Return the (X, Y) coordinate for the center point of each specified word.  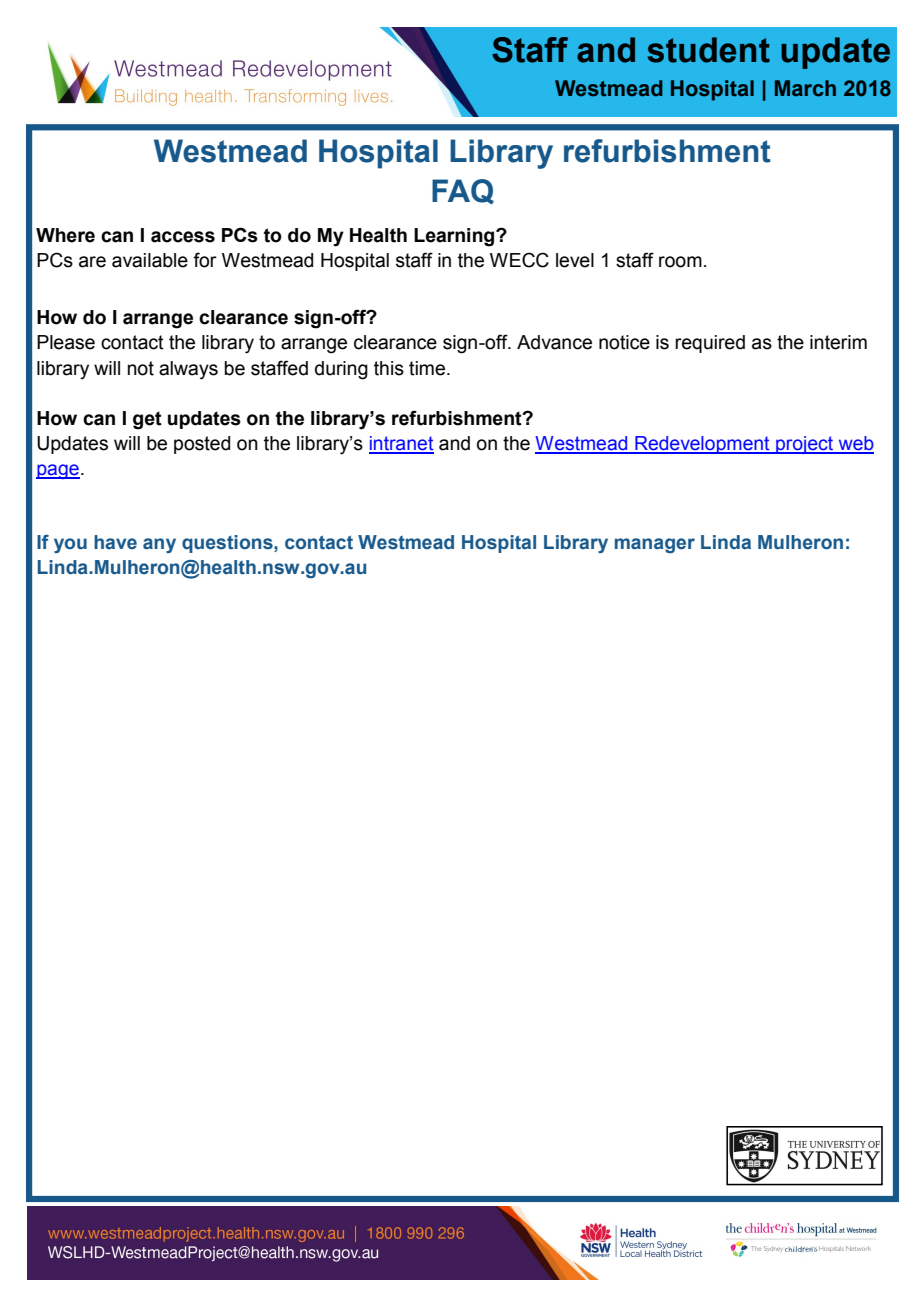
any (159, 545)
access (183, 237)
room (680, 262)
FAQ (463, 191)
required (710, 344)
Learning (455, 237)
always (188, 370)
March (805, 88)
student (708, 50)
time (428, 368)
